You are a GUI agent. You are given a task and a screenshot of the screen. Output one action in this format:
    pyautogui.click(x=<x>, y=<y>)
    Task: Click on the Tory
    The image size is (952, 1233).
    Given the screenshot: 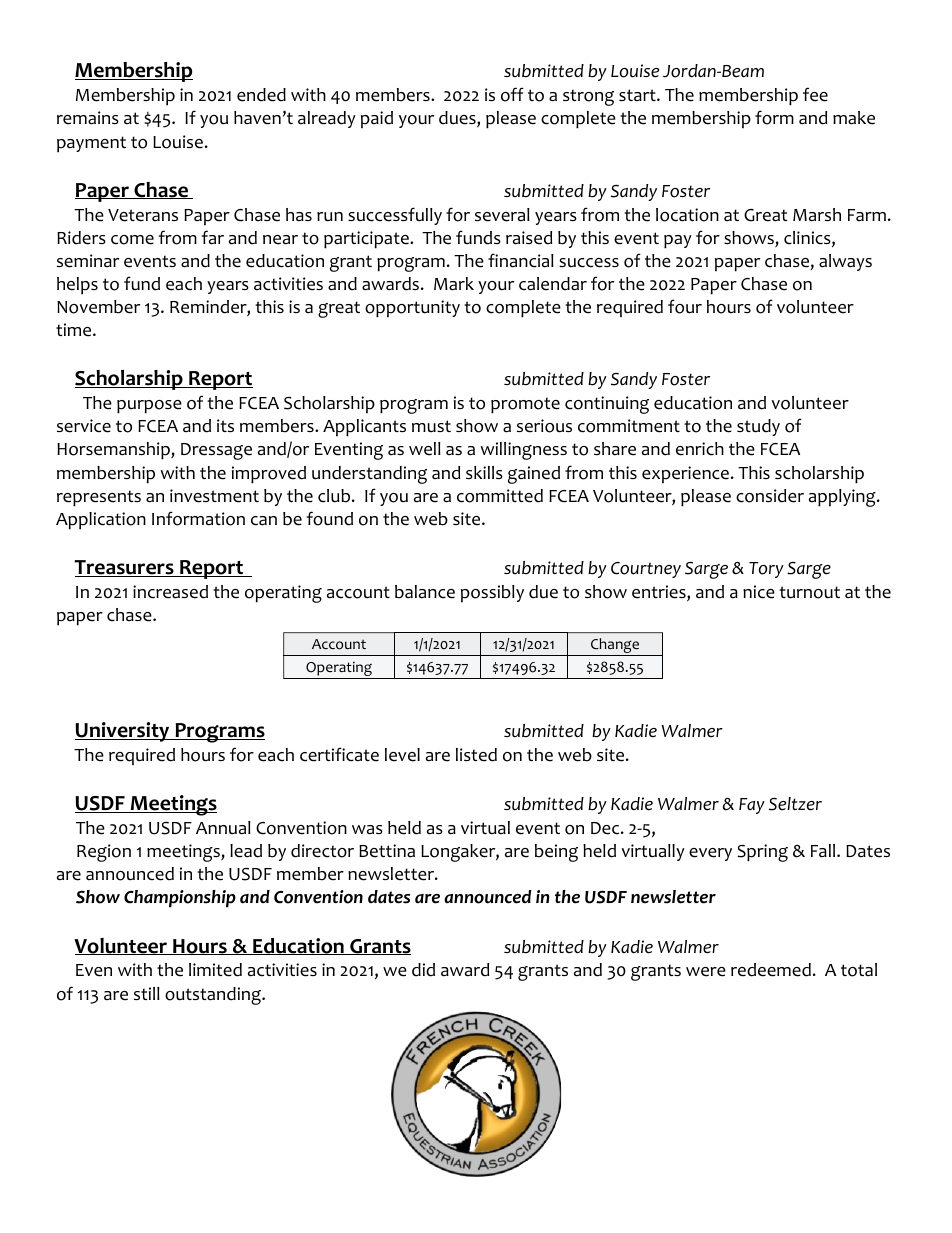 What is the action you would take?
    pyautogui.click(x=766, y=570)
